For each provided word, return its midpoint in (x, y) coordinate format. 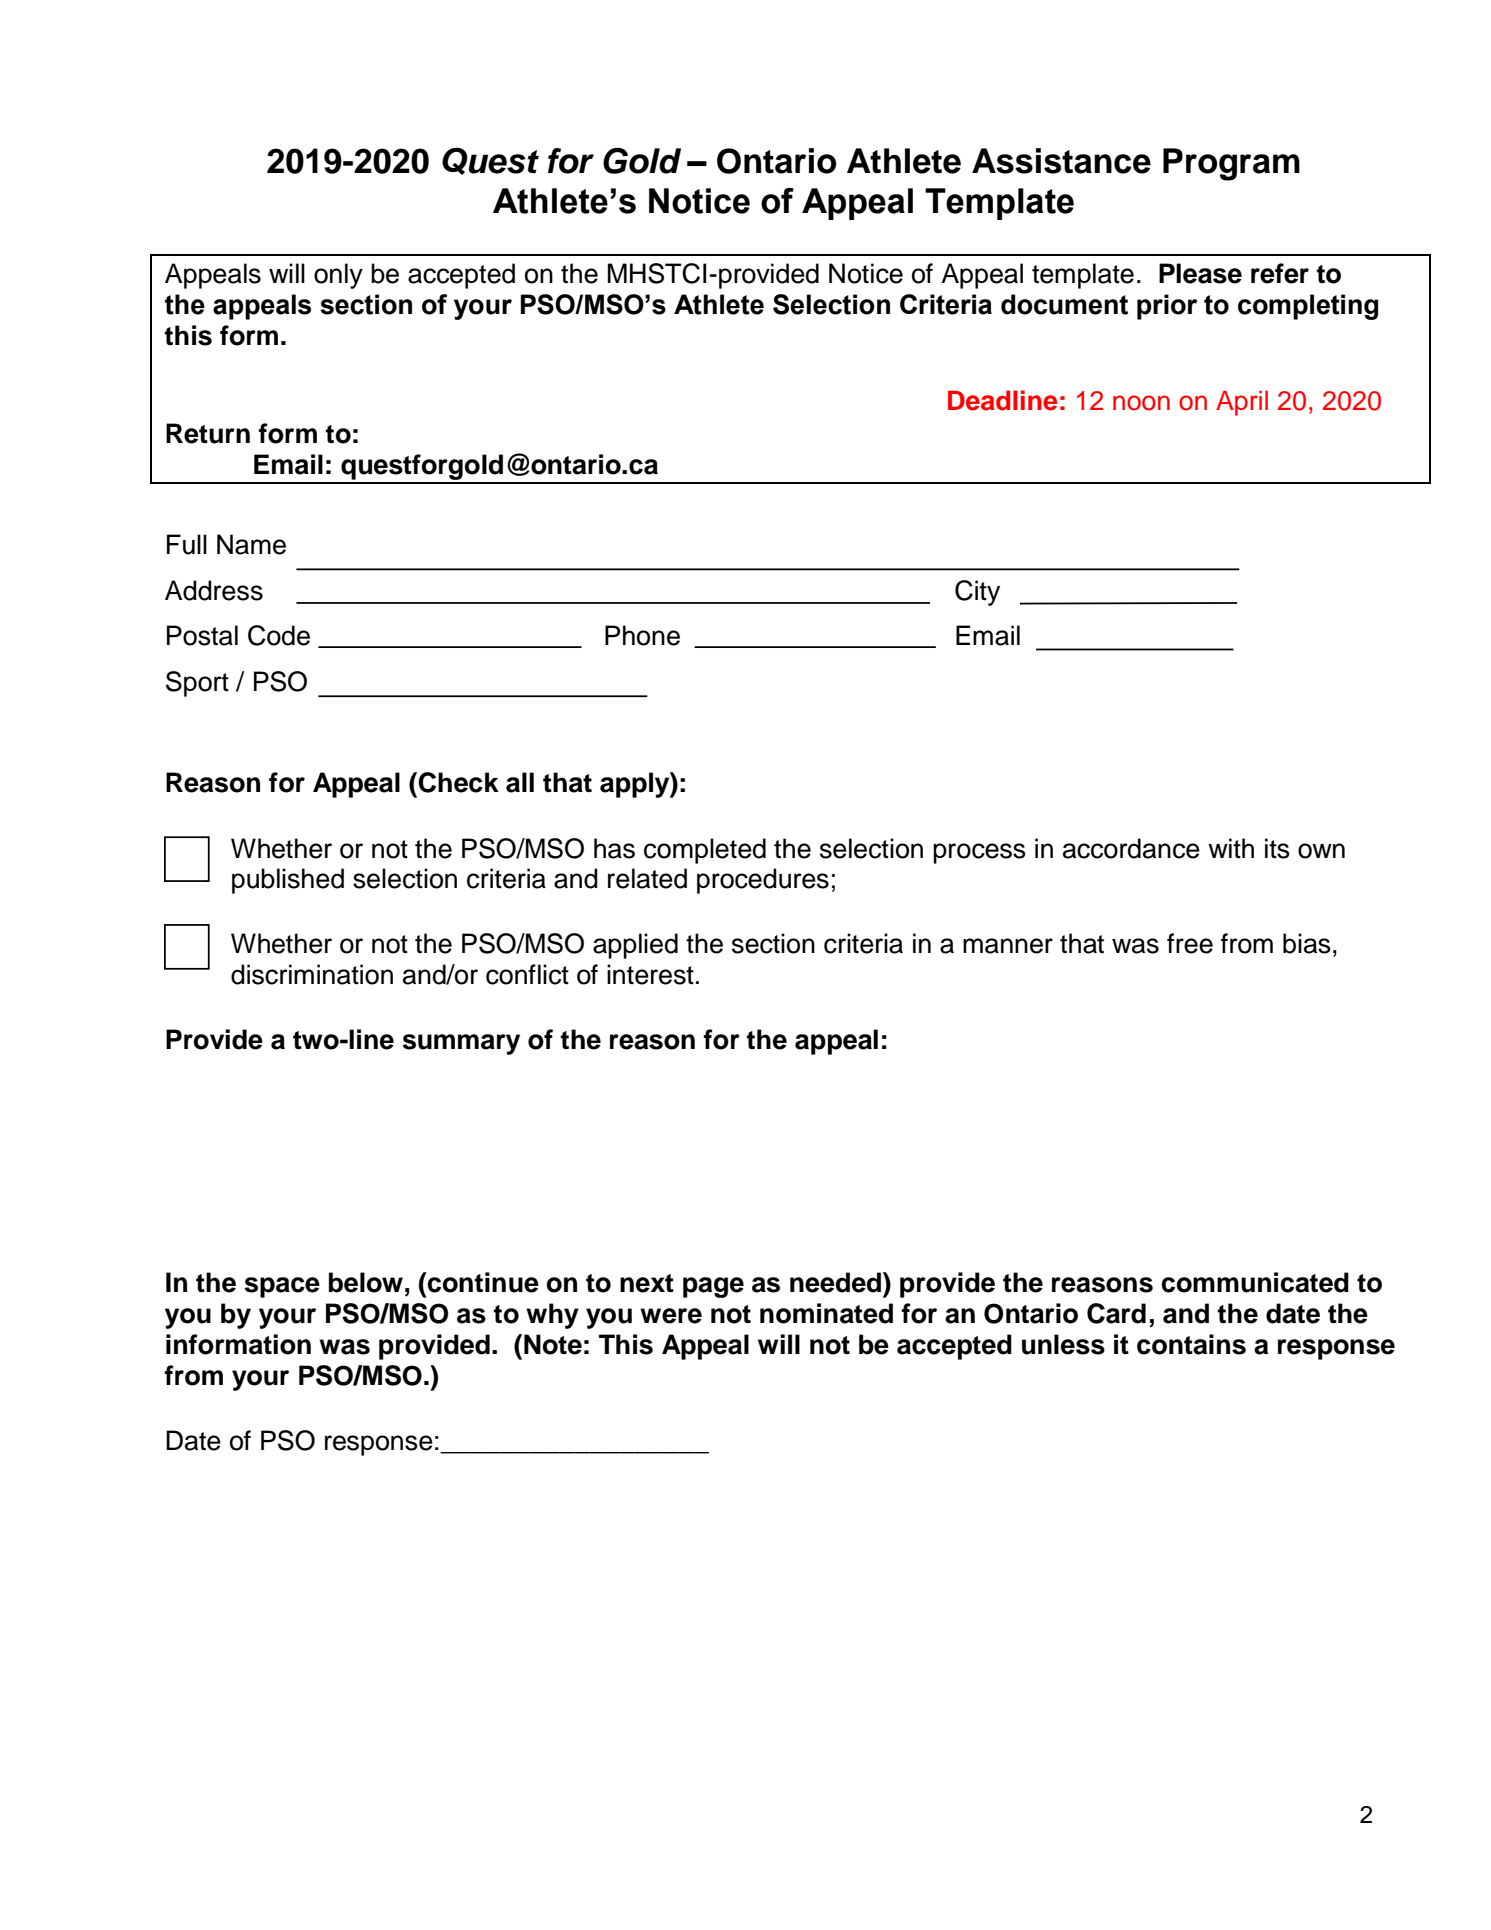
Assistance (1061, 161)
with (1231, 848)
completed (705, 851)
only (338, 276)
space (282, 1287)
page (713, 1287)
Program (1231, 164)
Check (458, 782)
